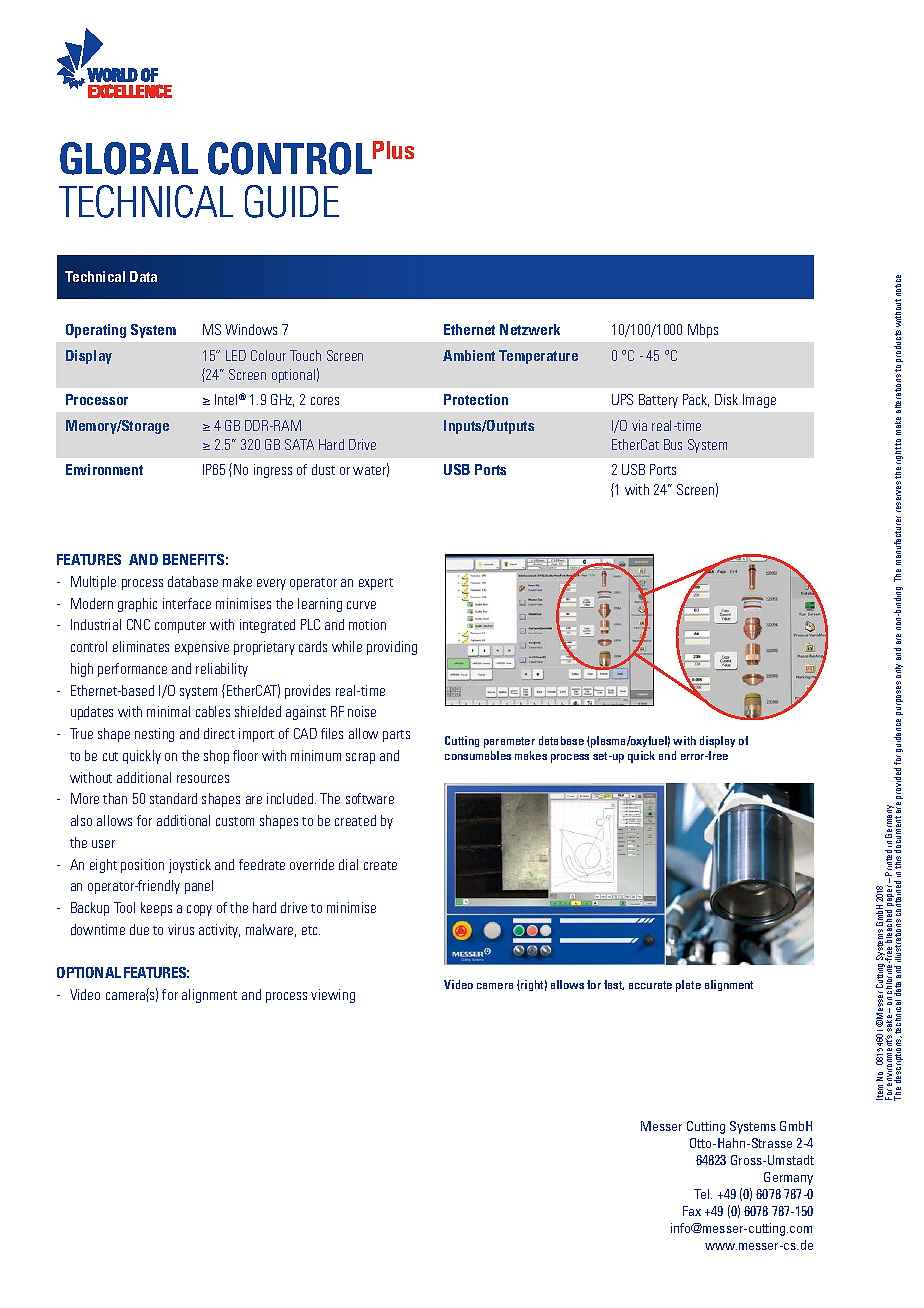  Describe the element at coordinates (333, 996) in the page. I see `viewing` at that location.
